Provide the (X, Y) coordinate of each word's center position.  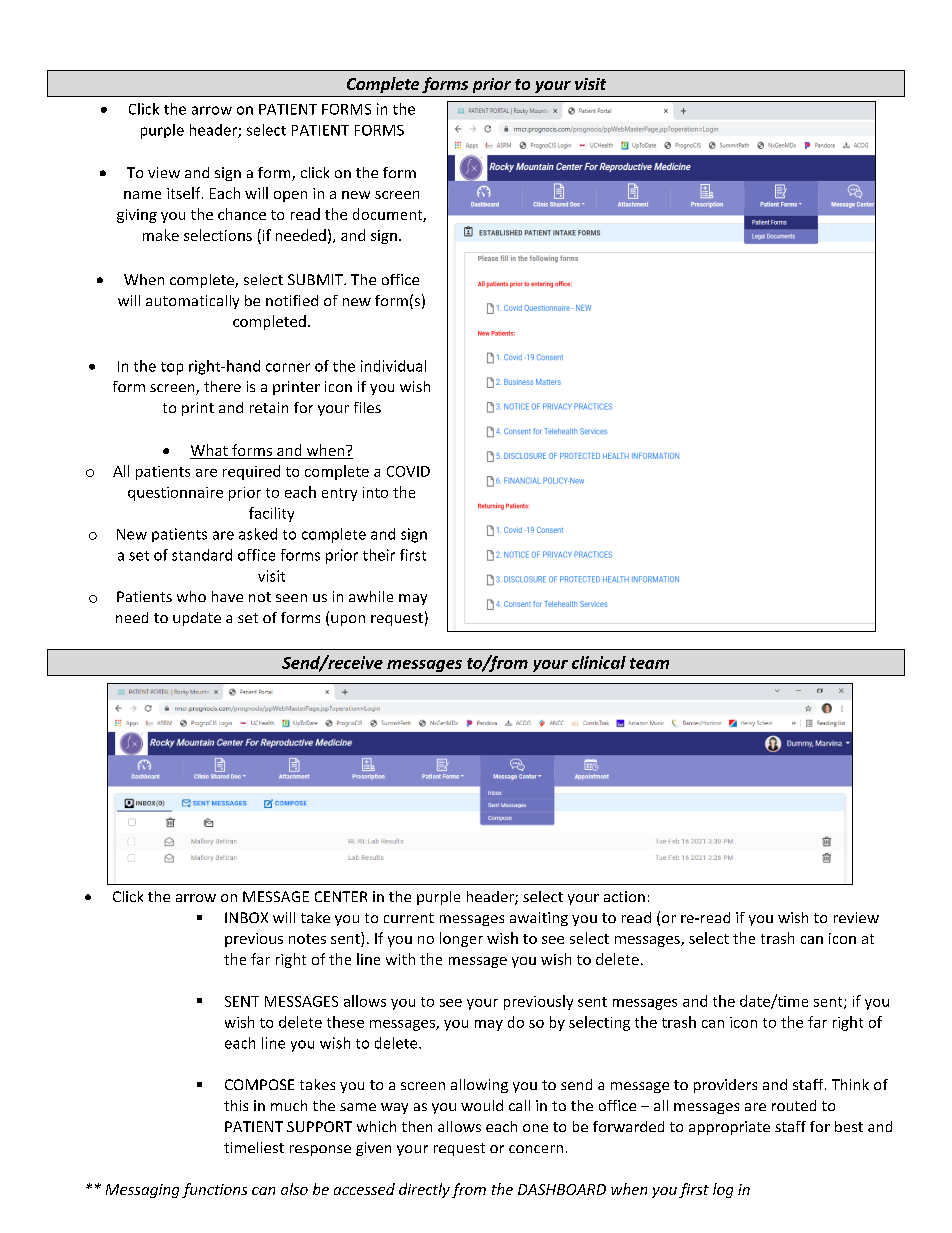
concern (536, 1149)
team (649, 663)
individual (393, 366)
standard (202, 555)
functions (214, 1190)
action (624, 896)
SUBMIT (316, 279)
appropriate (729, 1128)
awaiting (539, 919)
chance (242, 214)
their (379, 555)
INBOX (246, 917)
